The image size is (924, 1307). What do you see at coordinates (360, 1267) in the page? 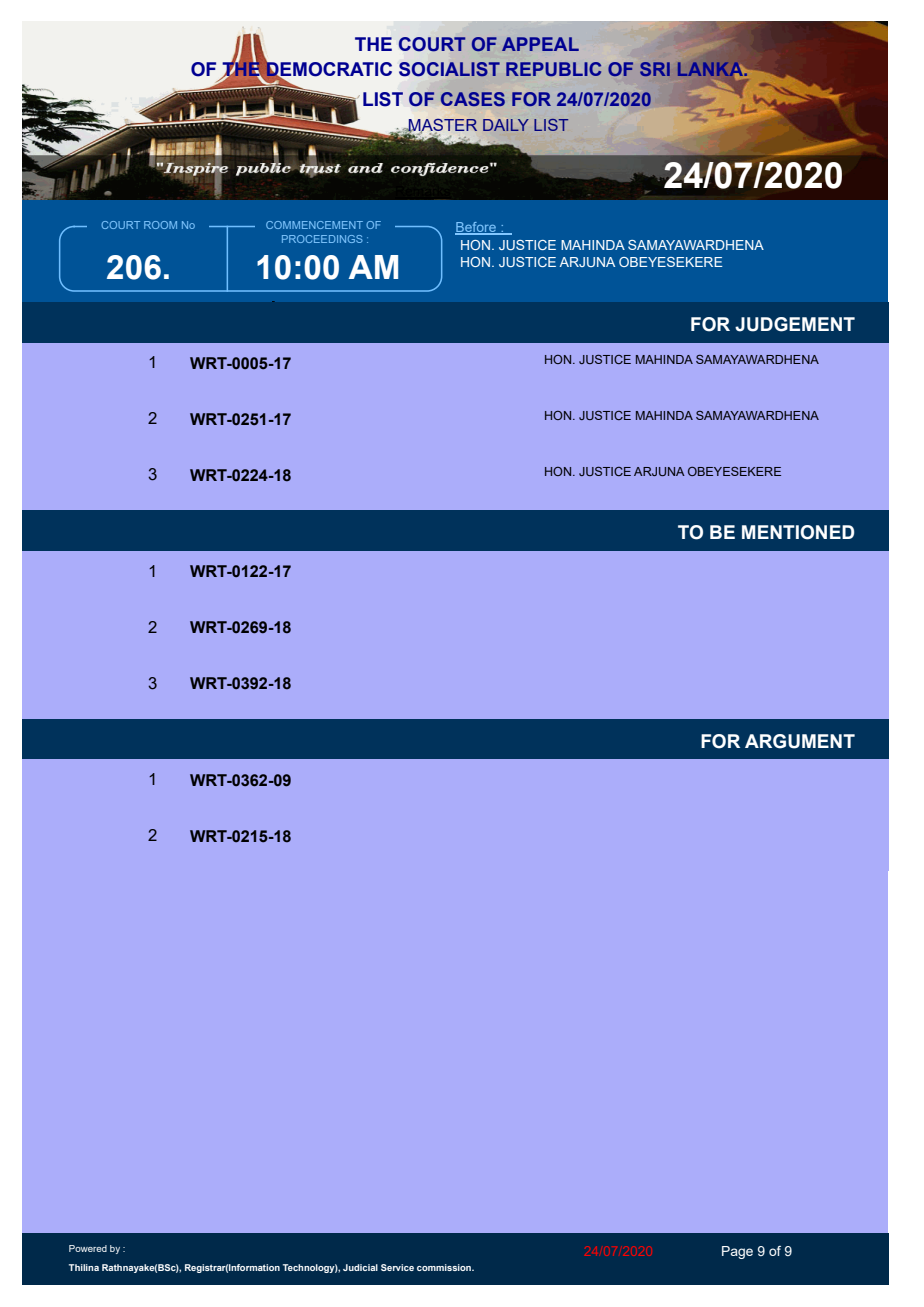
I see `Judicial` at bounding box center [360, 1267].
